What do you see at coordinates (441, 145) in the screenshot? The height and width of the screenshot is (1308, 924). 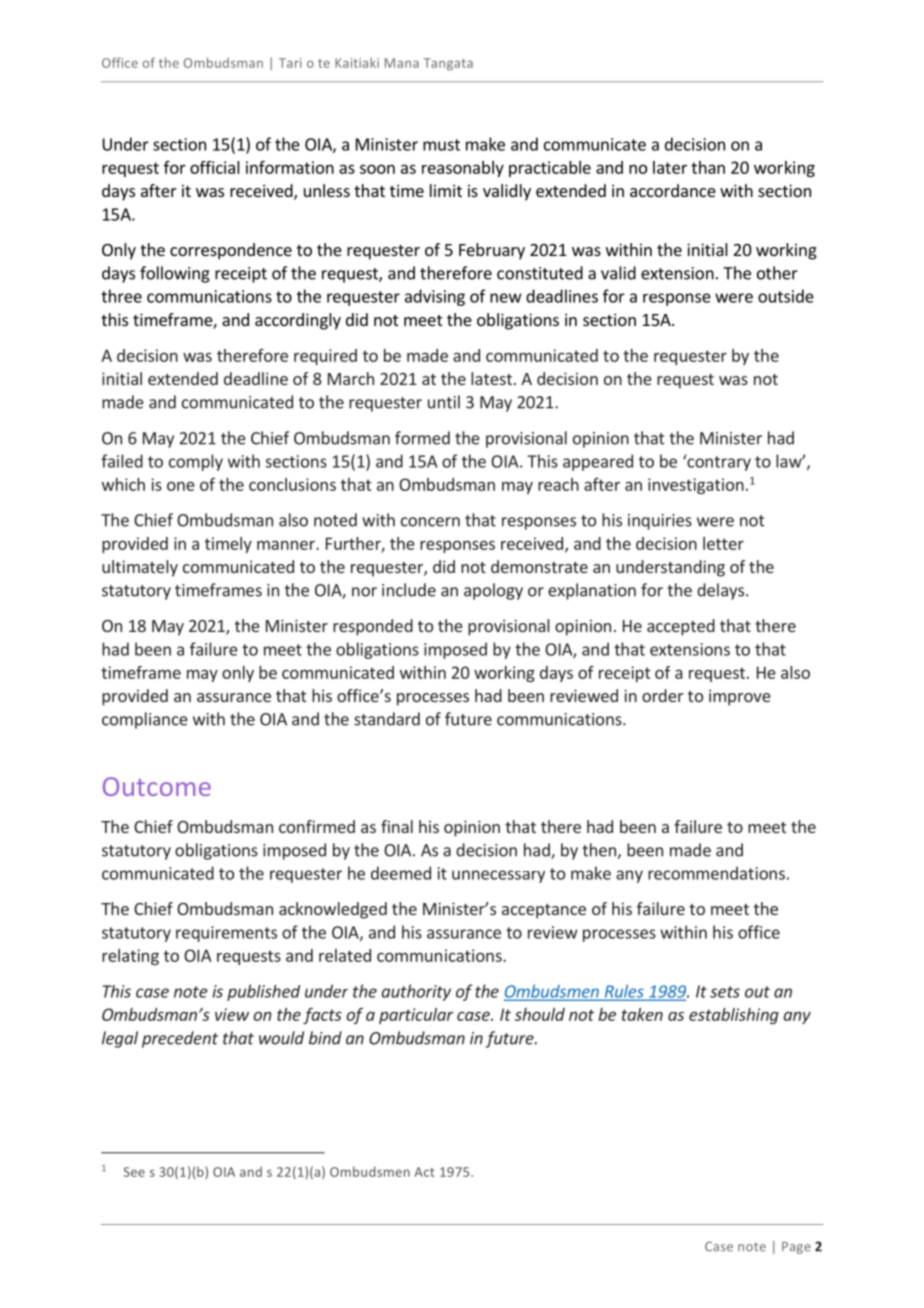 I see `must` at bounding box center [441, 145].
